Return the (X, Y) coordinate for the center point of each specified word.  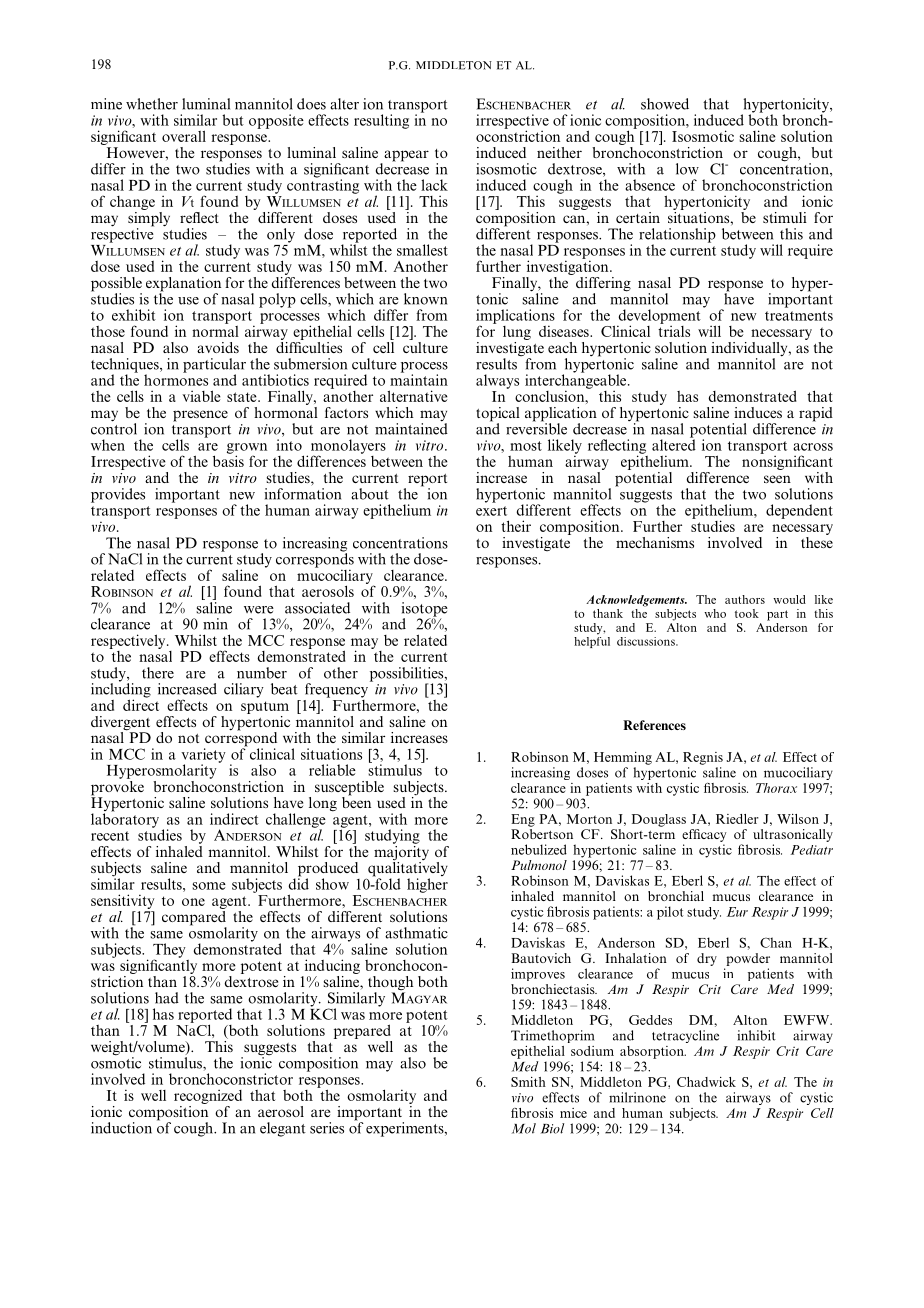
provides (118, 495)
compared (194, 918)
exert (491, 511)
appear (405, 157)
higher (427, 885)
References (654, 725)
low (687, 169)
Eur (737, 912)
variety (203, 756)
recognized (208, 1096)
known (425, 299)
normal (215, 330)
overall (184, 136)
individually (750, 350)
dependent (799, 511)
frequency (336, 690)
